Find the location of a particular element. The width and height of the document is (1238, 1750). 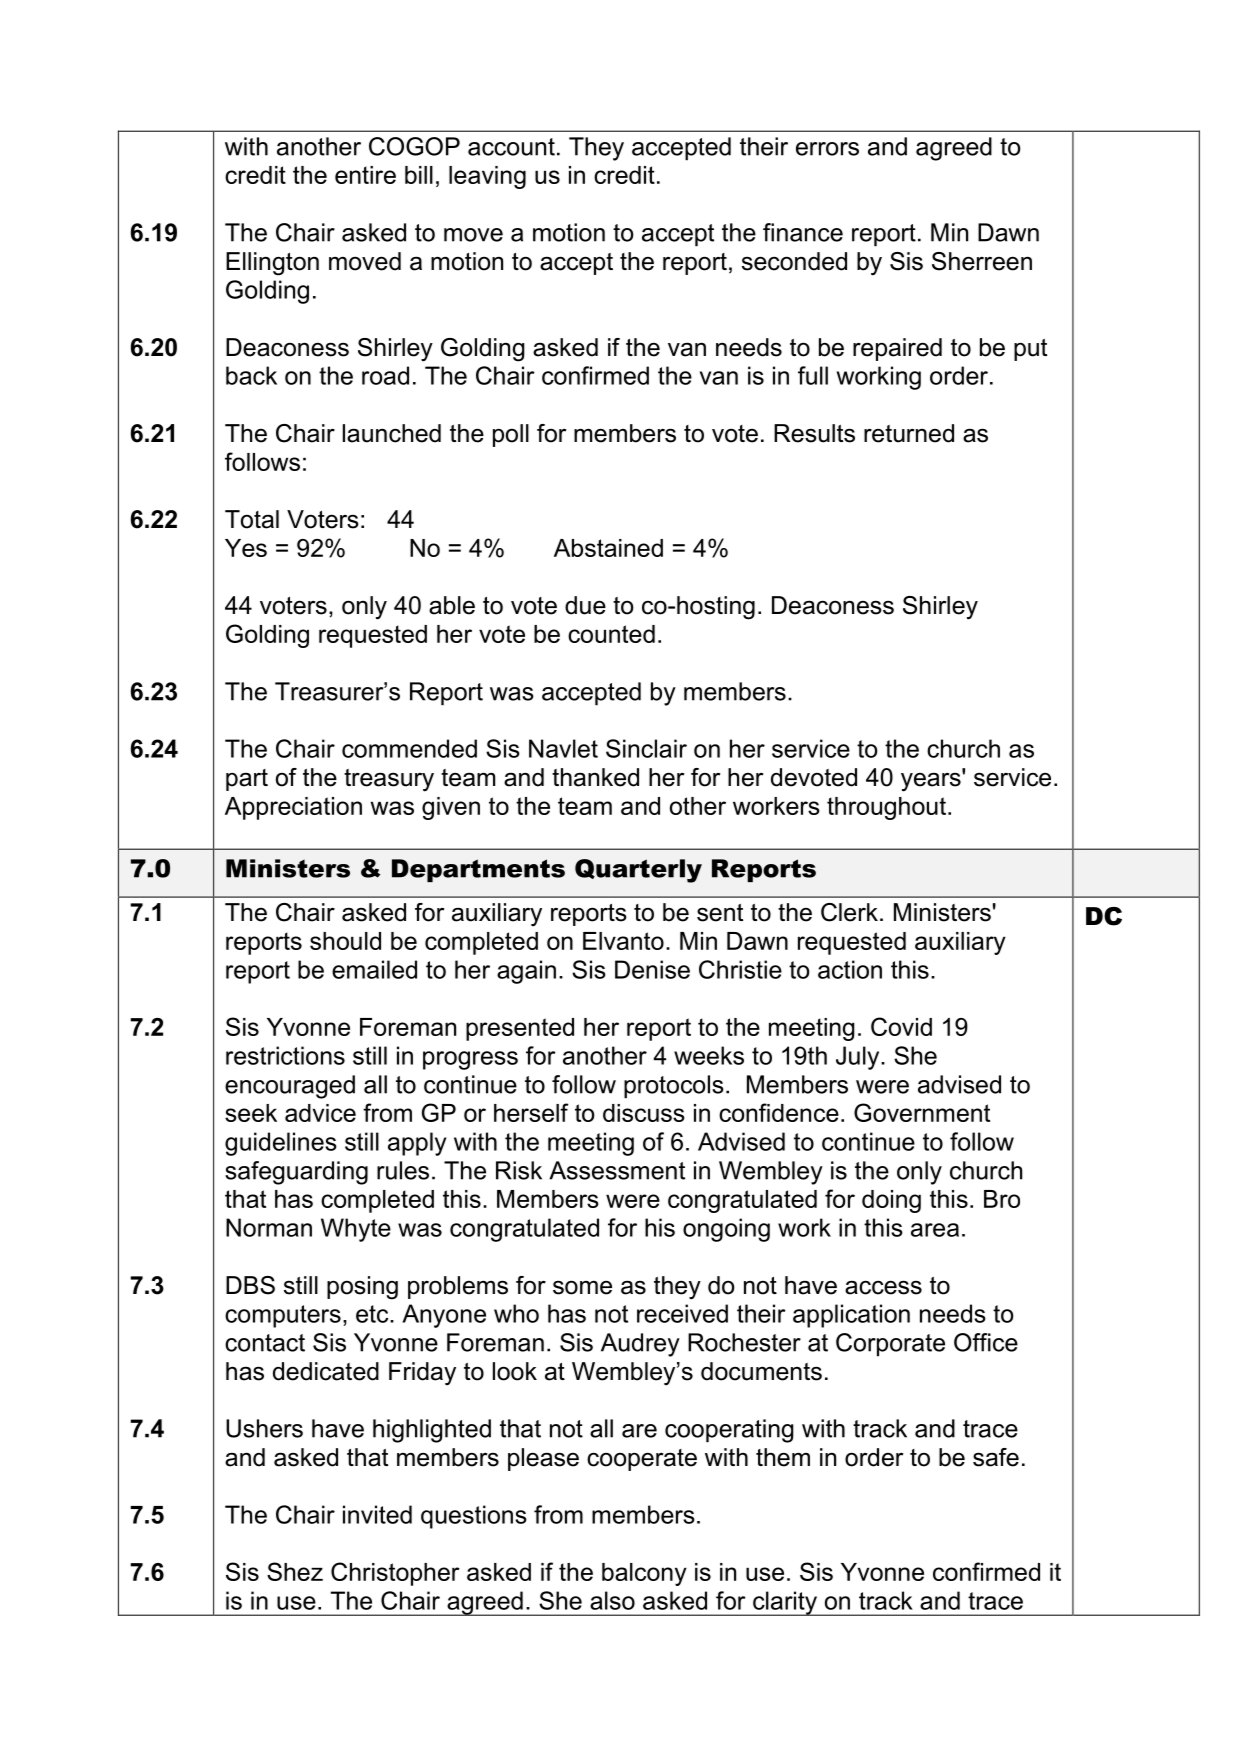

entire is located at coordinates (365, 175).
